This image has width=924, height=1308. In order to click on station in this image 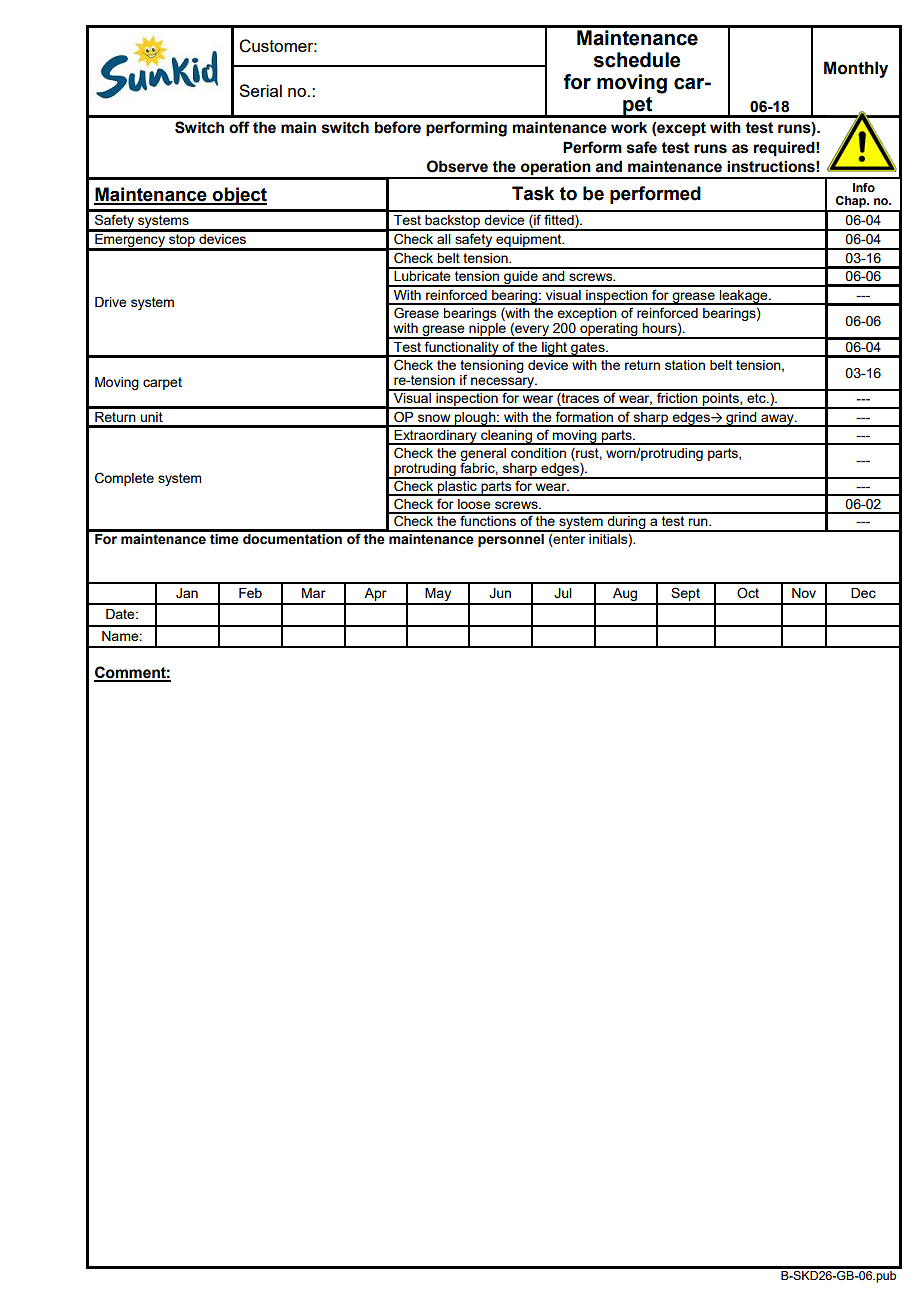, I will do `click(685, 365)`.
